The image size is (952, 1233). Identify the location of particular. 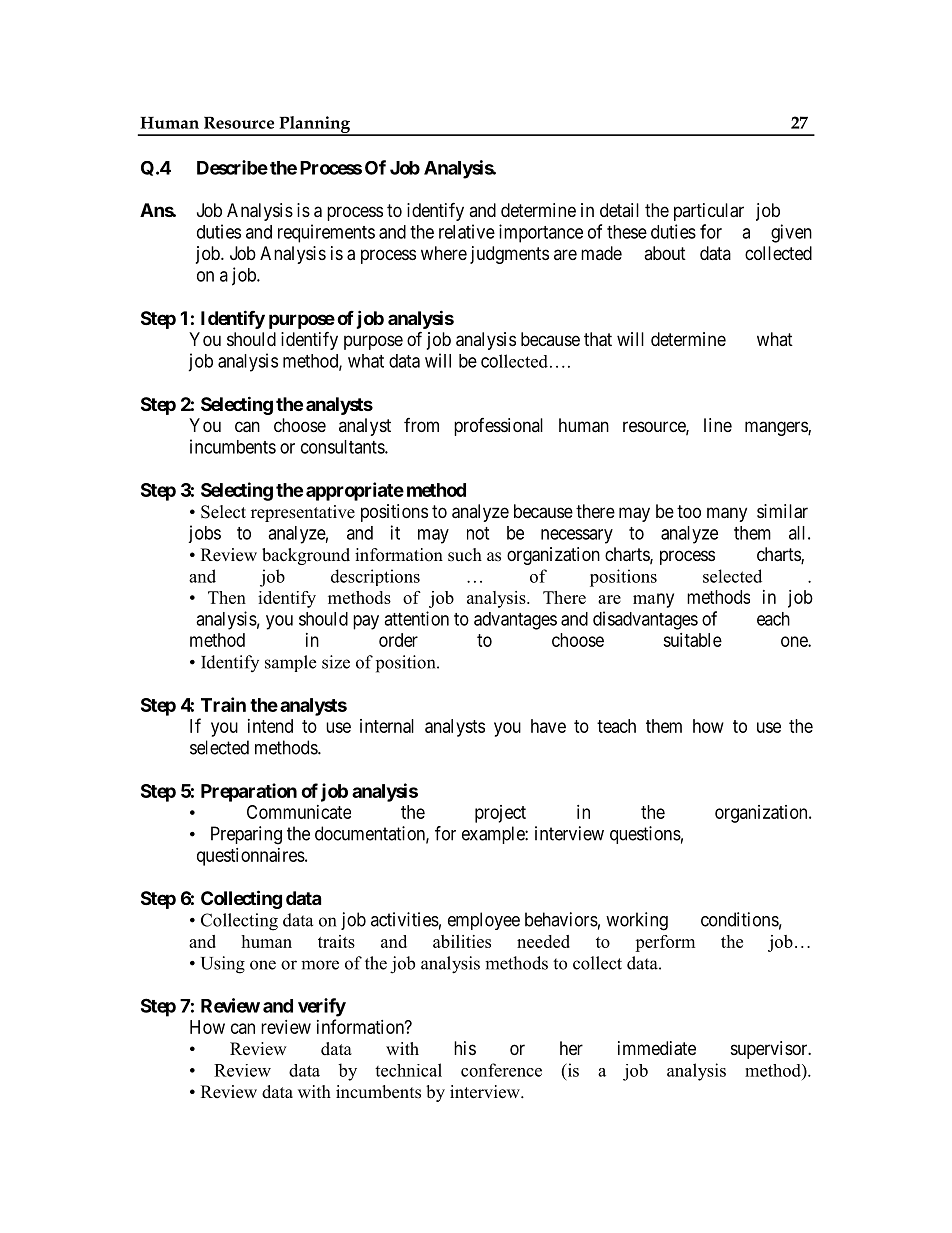
(709, 212).
